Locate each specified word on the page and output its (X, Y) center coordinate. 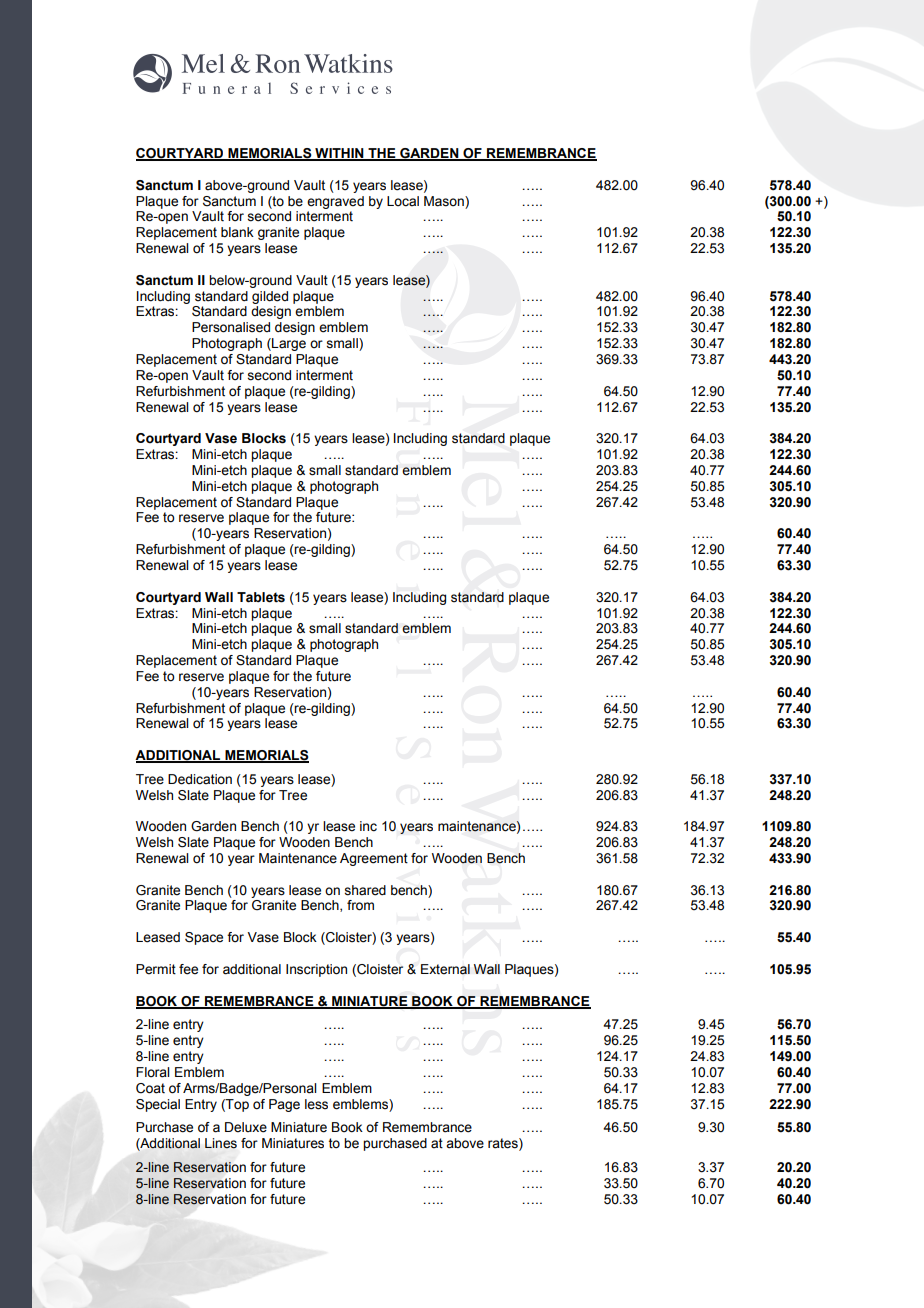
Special (158, 1105)
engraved (335, 202)
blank (237, 232)
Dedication (200, 779)
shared (365, 890)
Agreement (374, 859)
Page (284, 1105)
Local (403, 201)
